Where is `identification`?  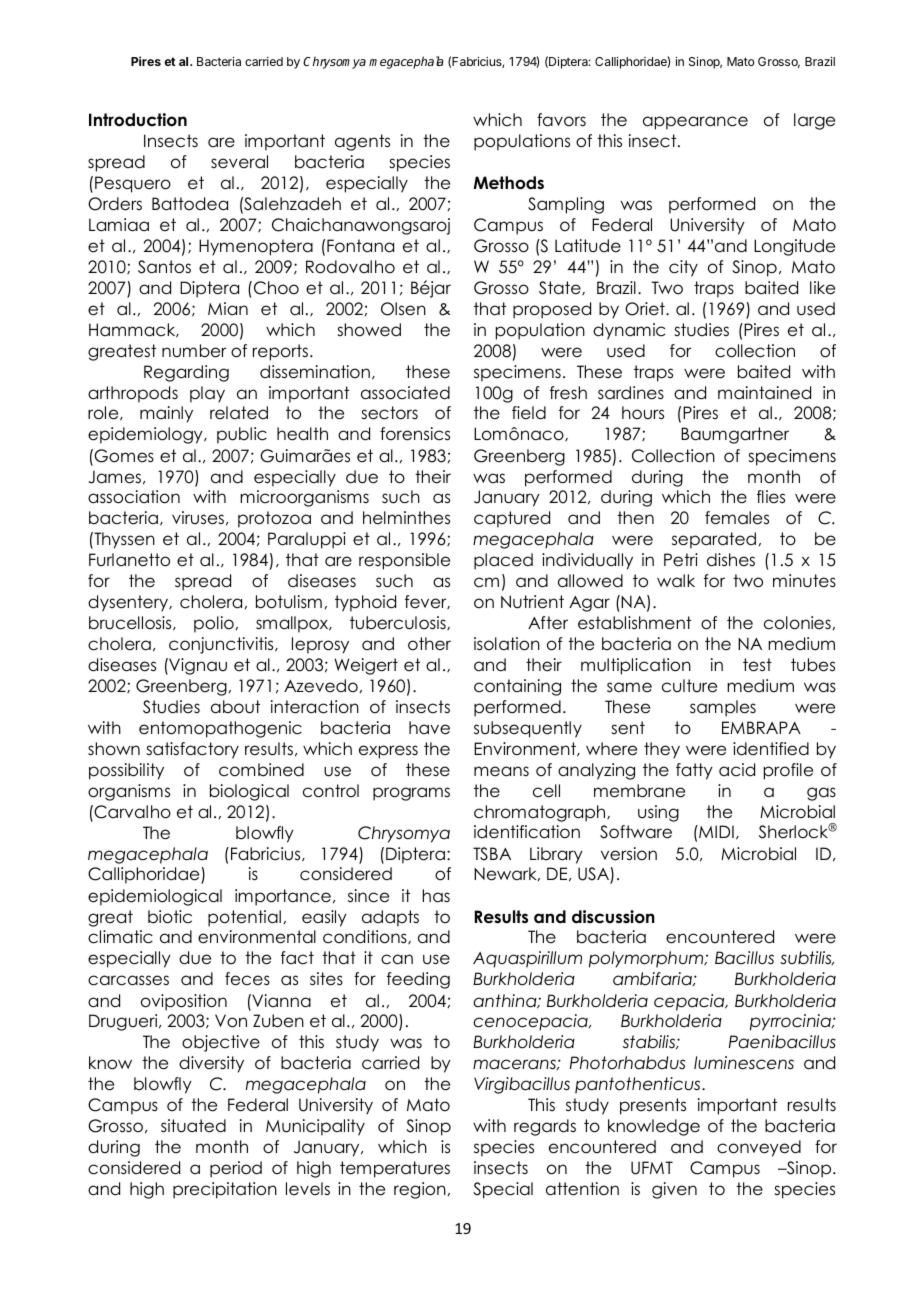
identification is located at coordinates (527, 832).
